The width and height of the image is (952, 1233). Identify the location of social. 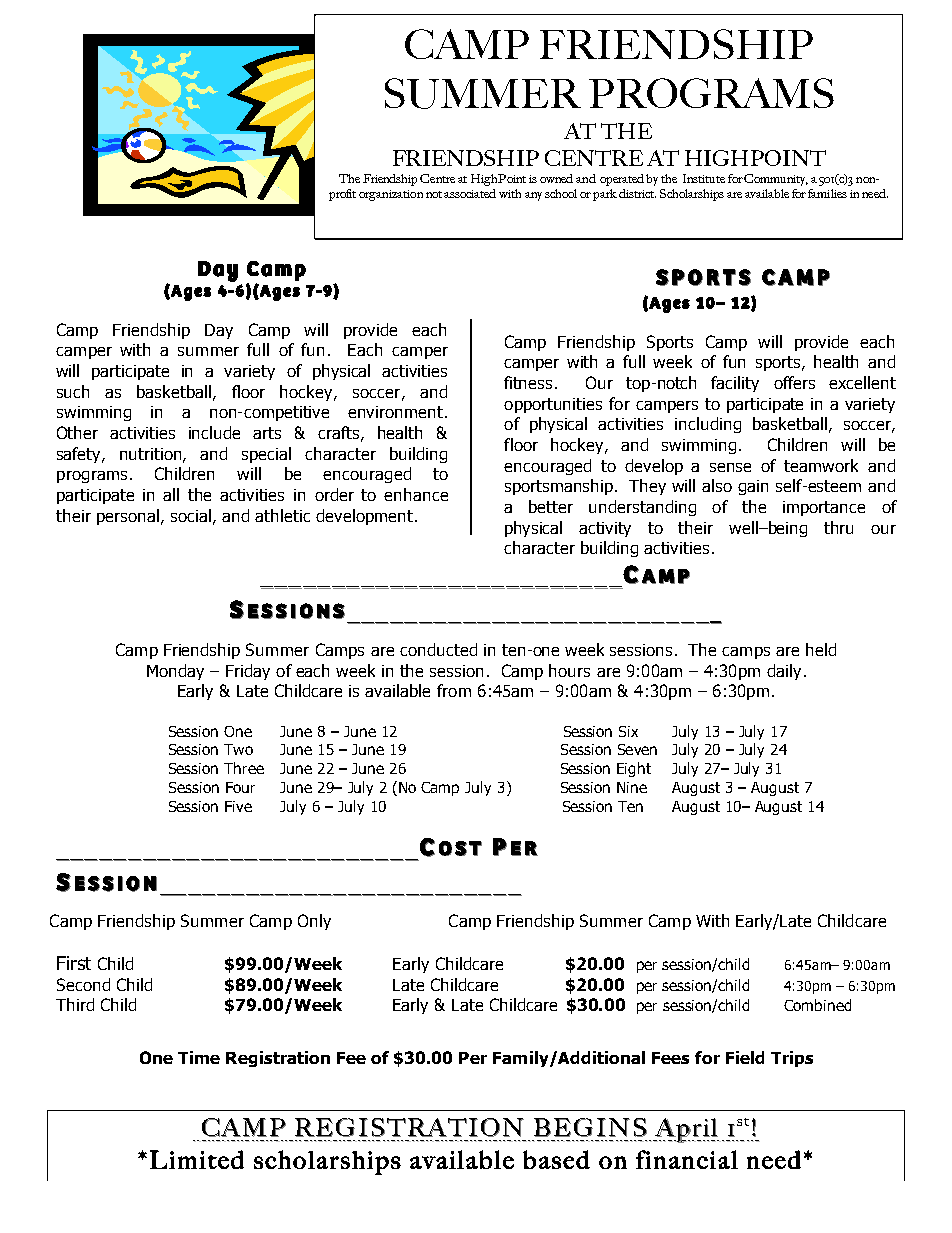
(191, 515).
